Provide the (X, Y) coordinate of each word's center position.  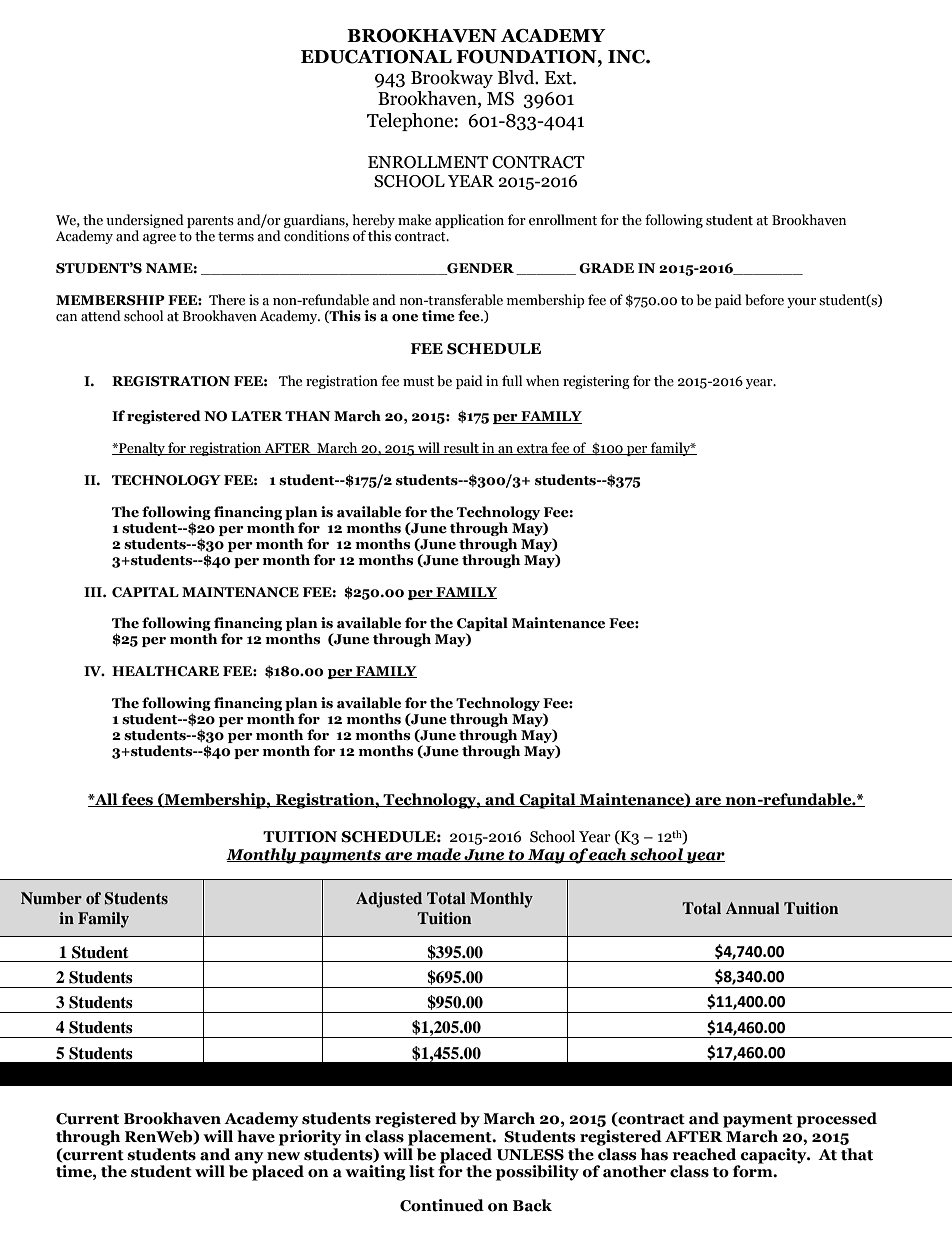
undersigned (145, 221)
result (461, 448)
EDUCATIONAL (376, 57)
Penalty (142, 449)
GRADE (606, 268)
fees (137, 800)
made (438, 855)
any (250, 1159)
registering (596, 382)
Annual (753, 908)
